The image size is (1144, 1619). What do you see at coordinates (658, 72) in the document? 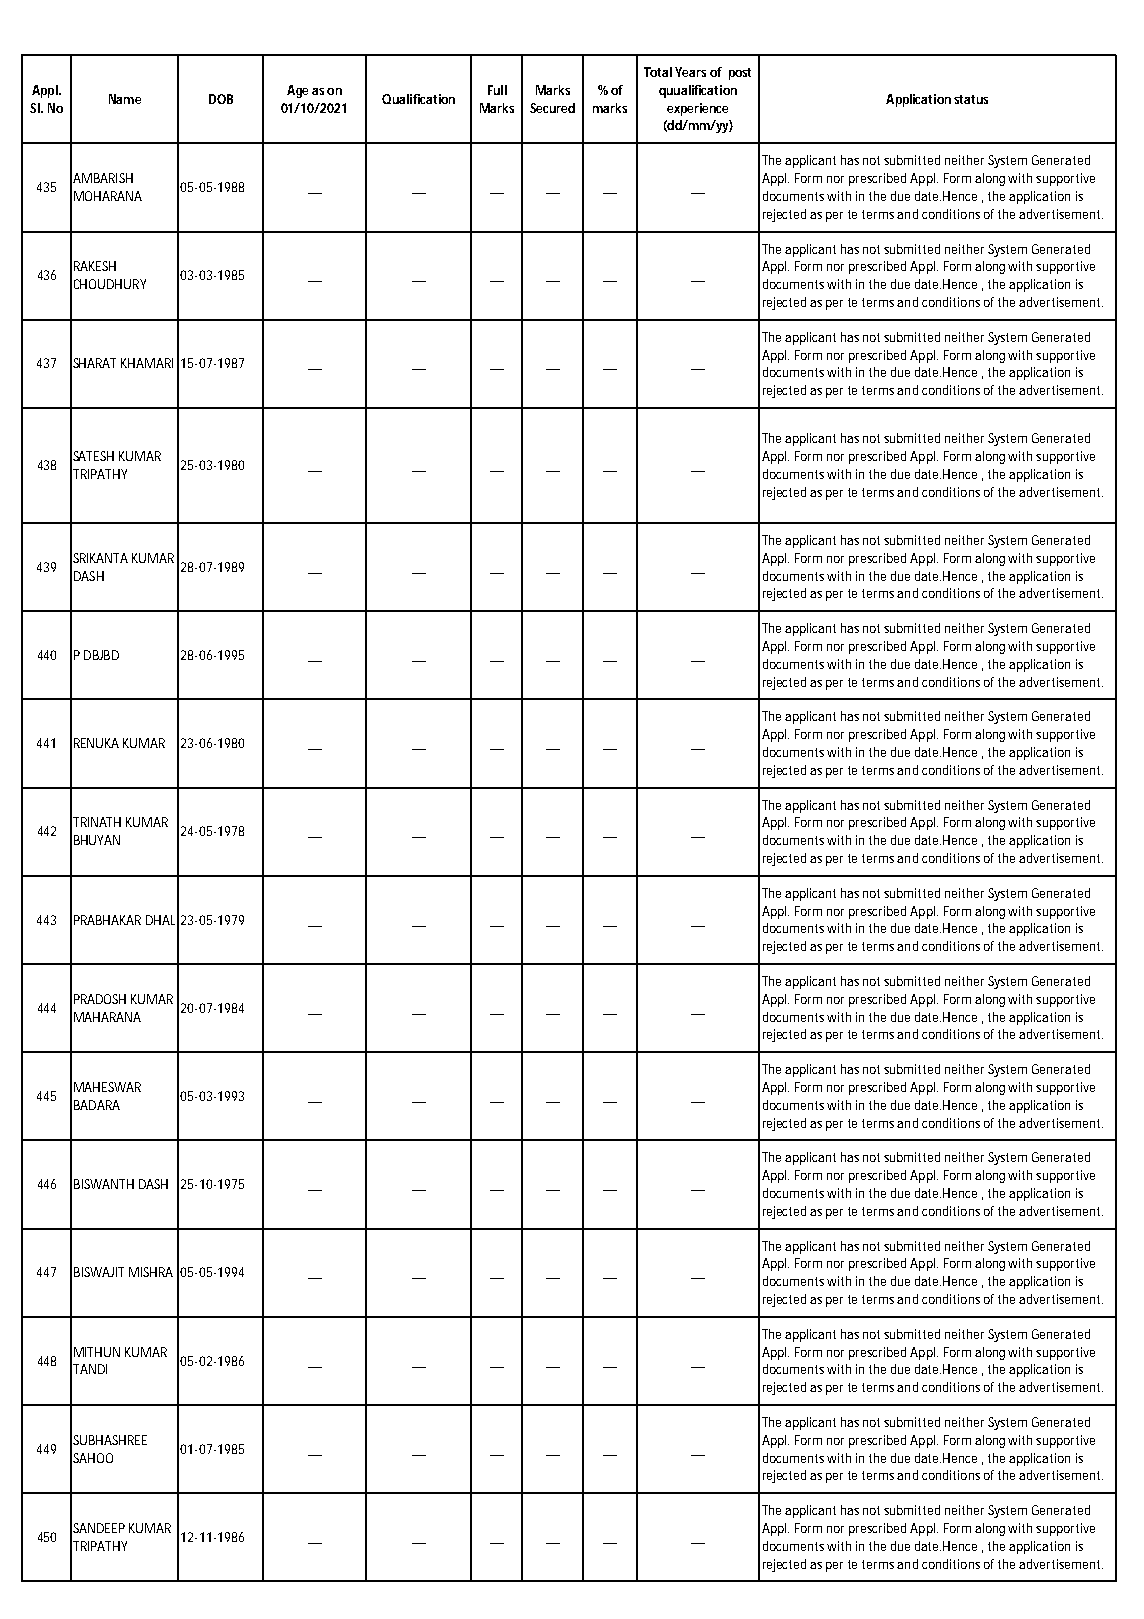
I see `Total` at bounding box center [658, 72].
